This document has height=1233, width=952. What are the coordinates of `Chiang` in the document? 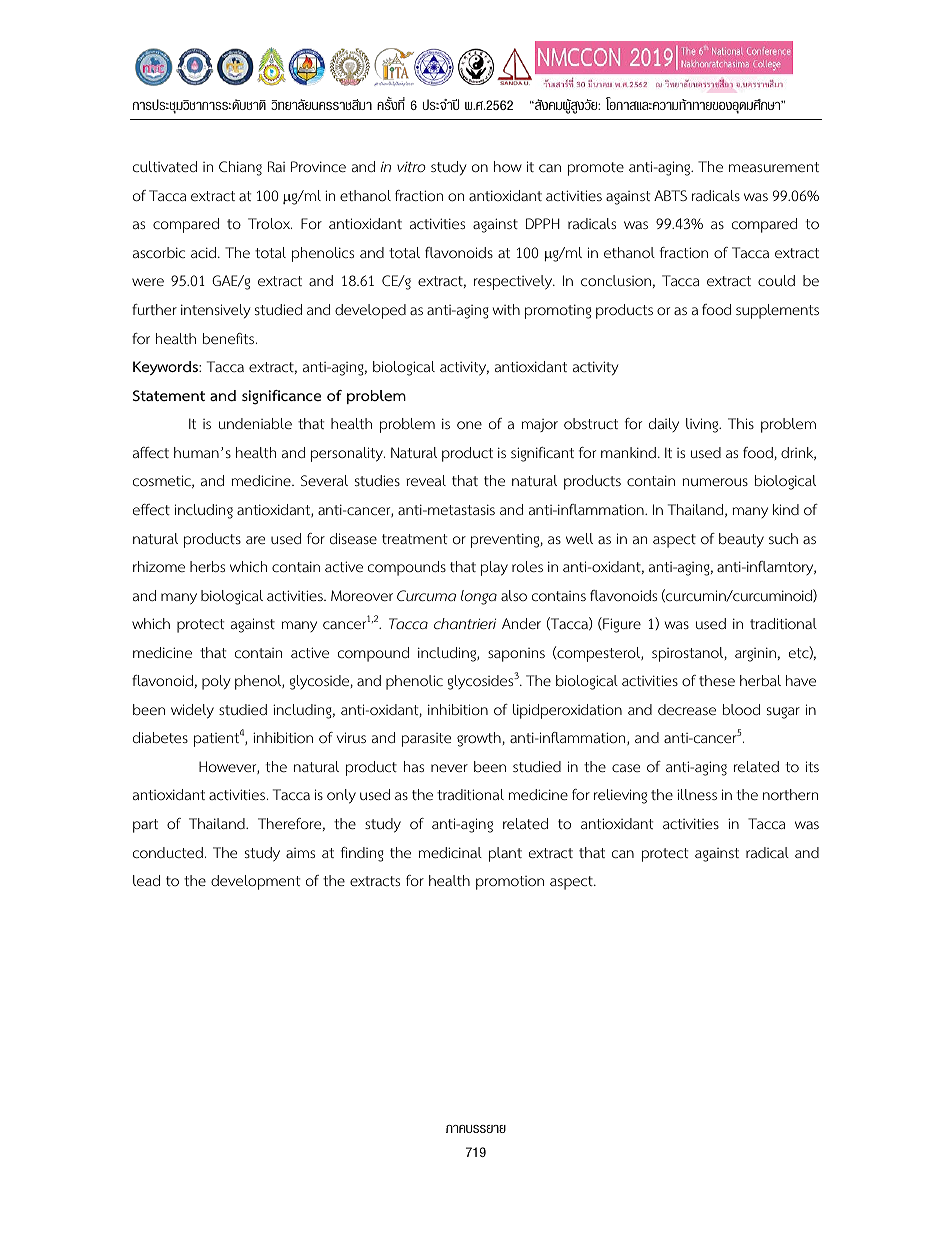 It's located at (240, 168).
